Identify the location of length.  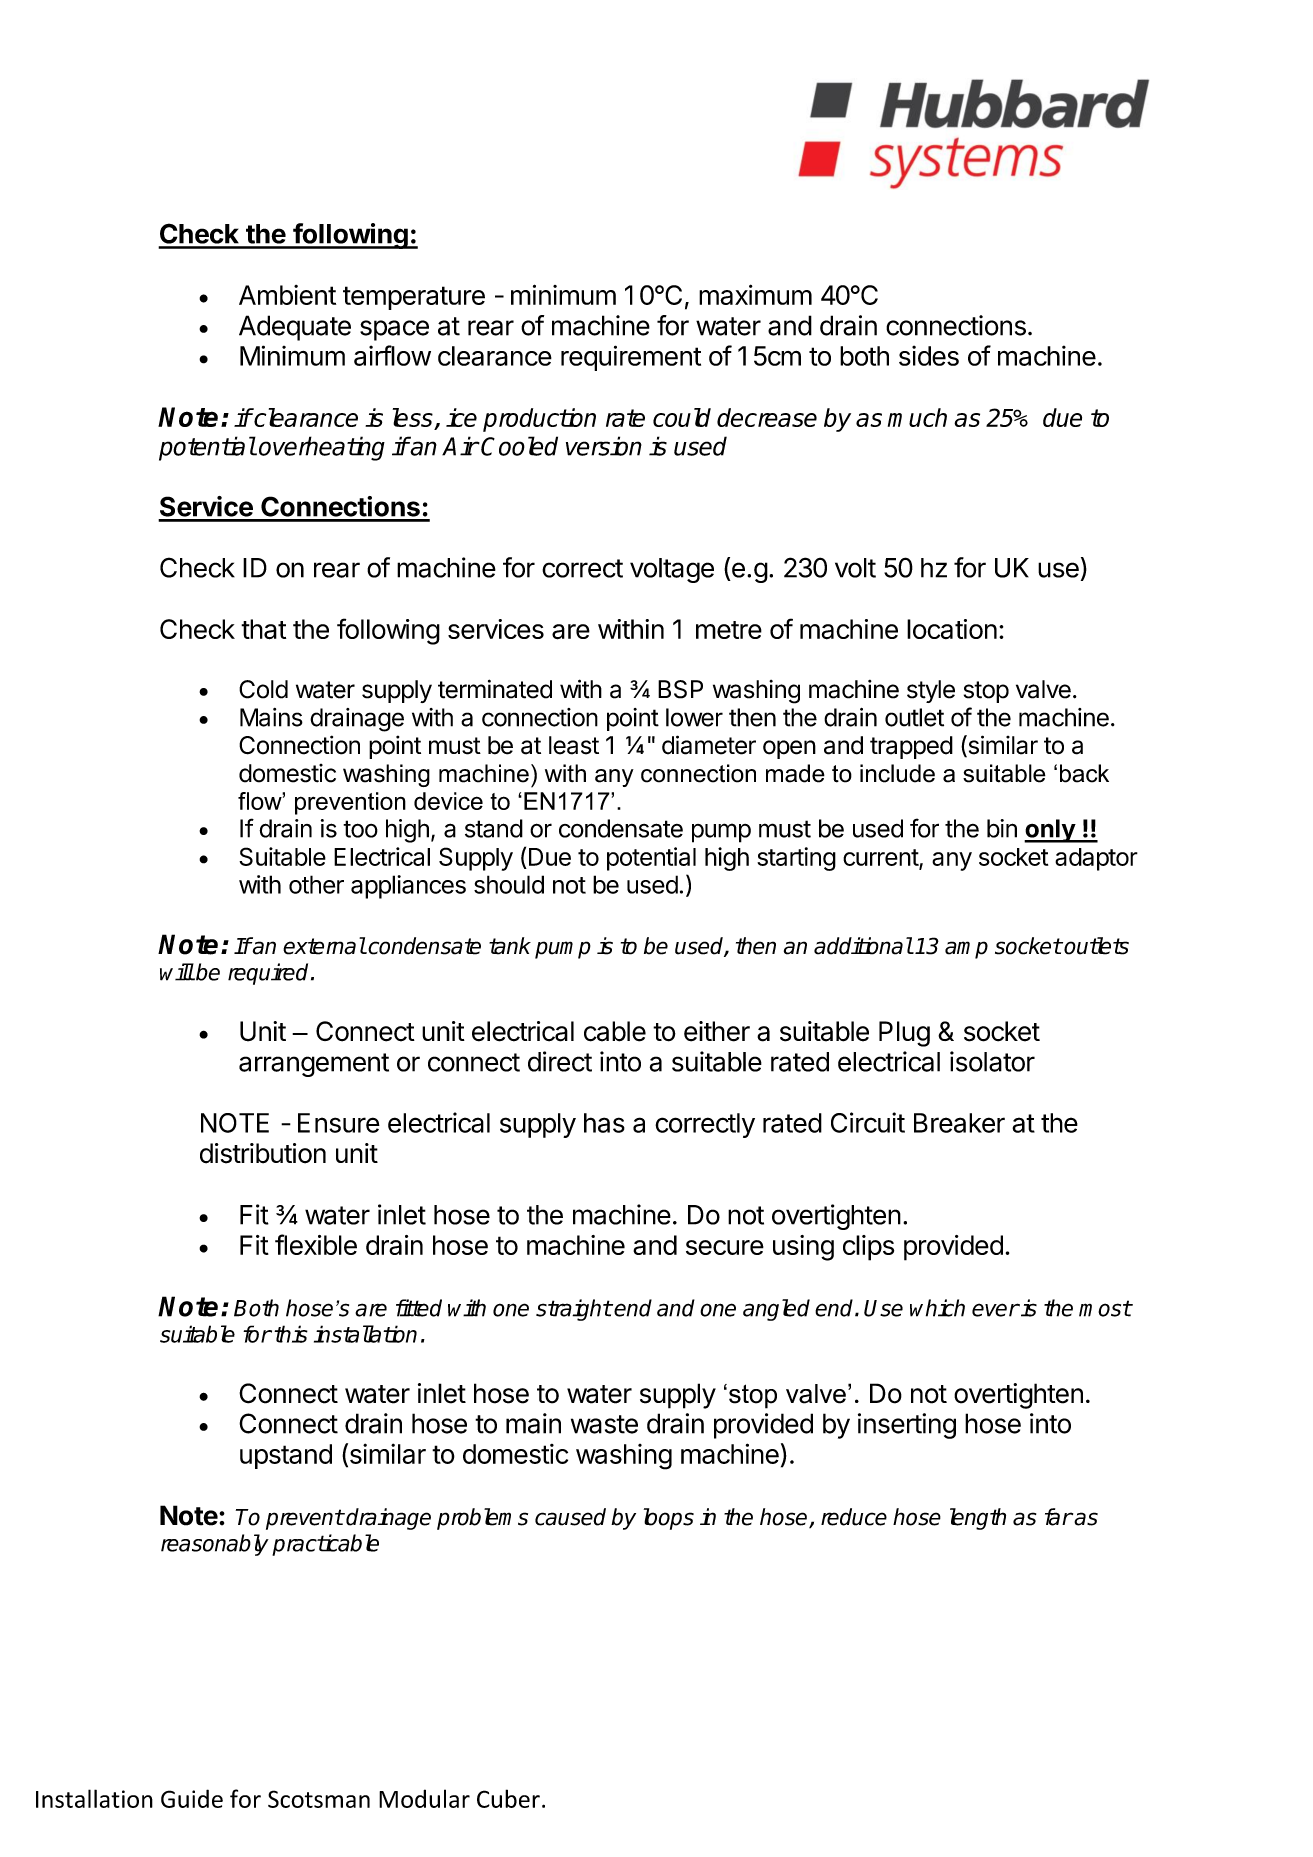
(978, 1519).
